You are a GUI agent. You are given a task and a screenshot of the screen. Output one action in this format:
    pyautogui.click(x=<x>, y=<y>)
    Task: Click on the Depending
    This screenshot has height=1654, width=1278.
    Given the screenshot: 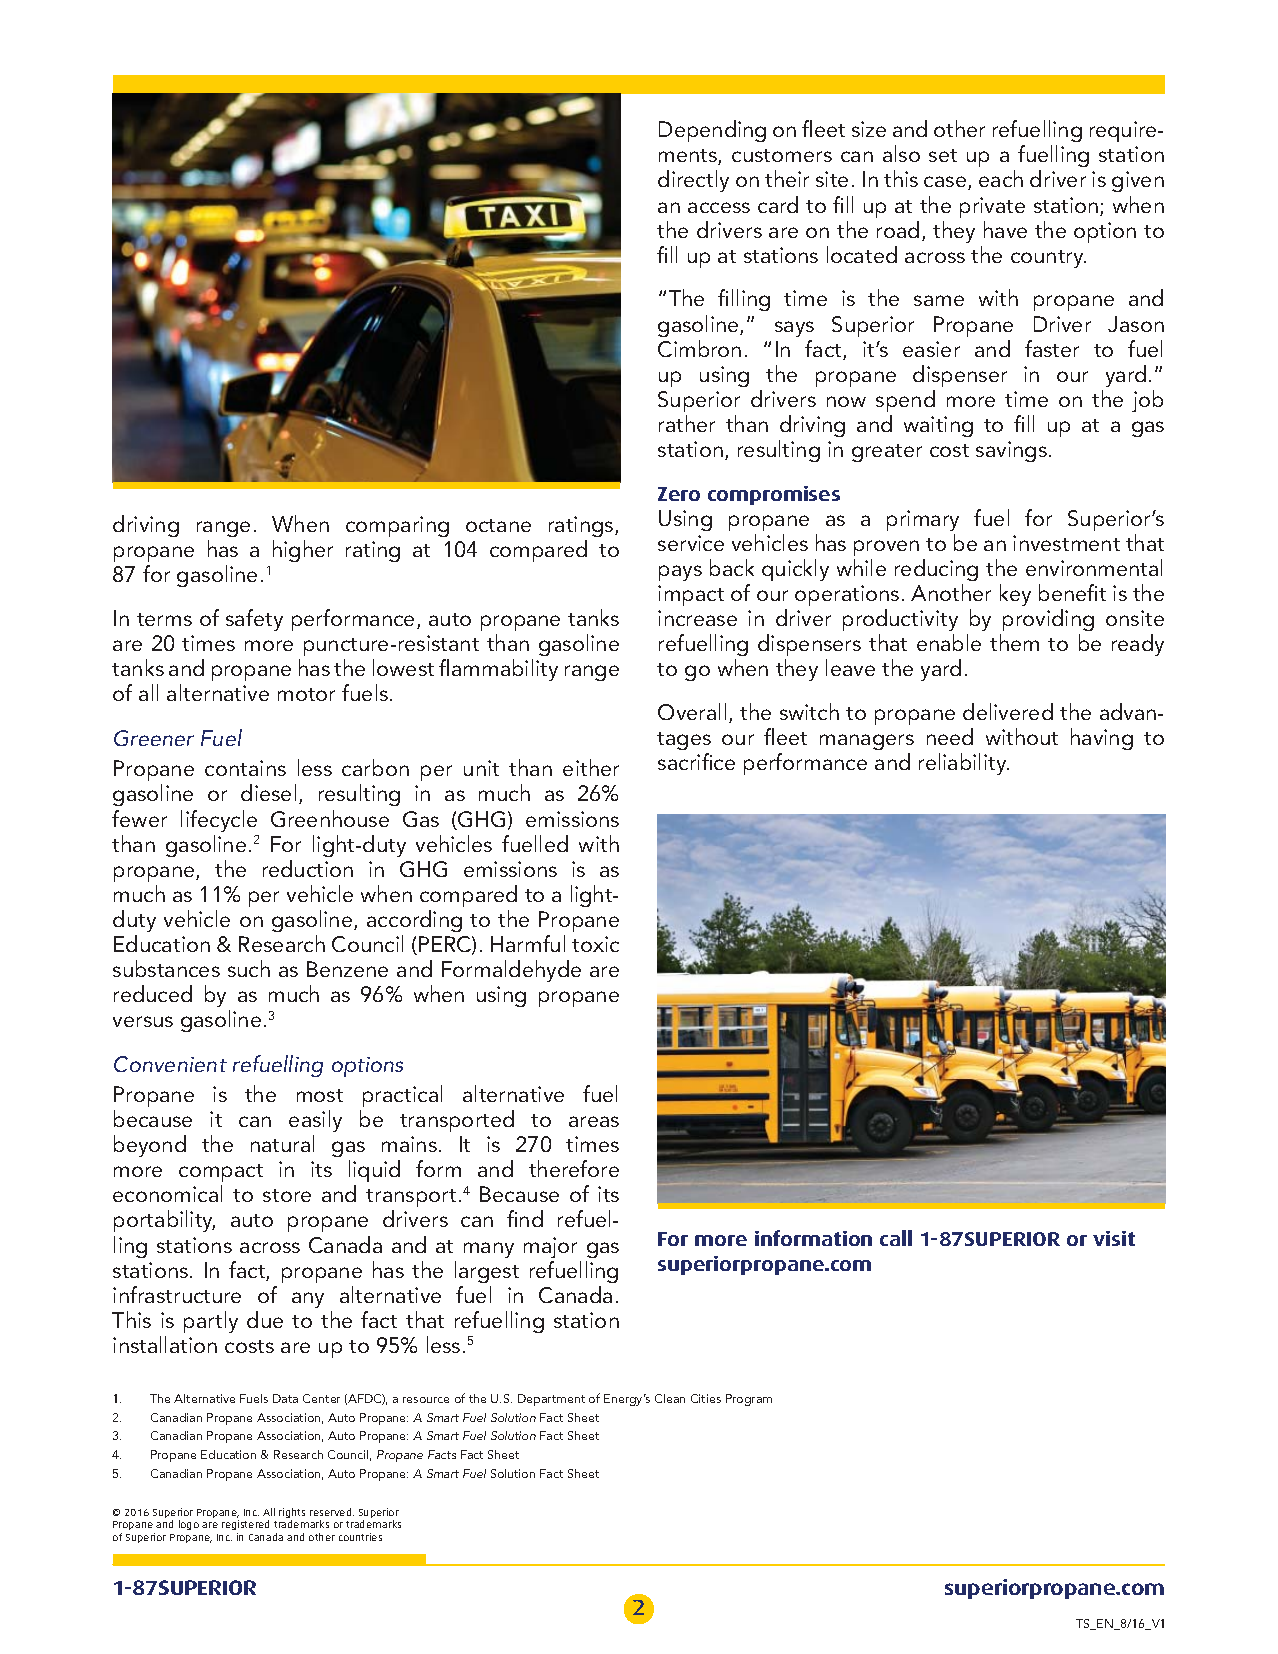 What is the action you would take?
    pyautogui.click(x=712, y=131)
